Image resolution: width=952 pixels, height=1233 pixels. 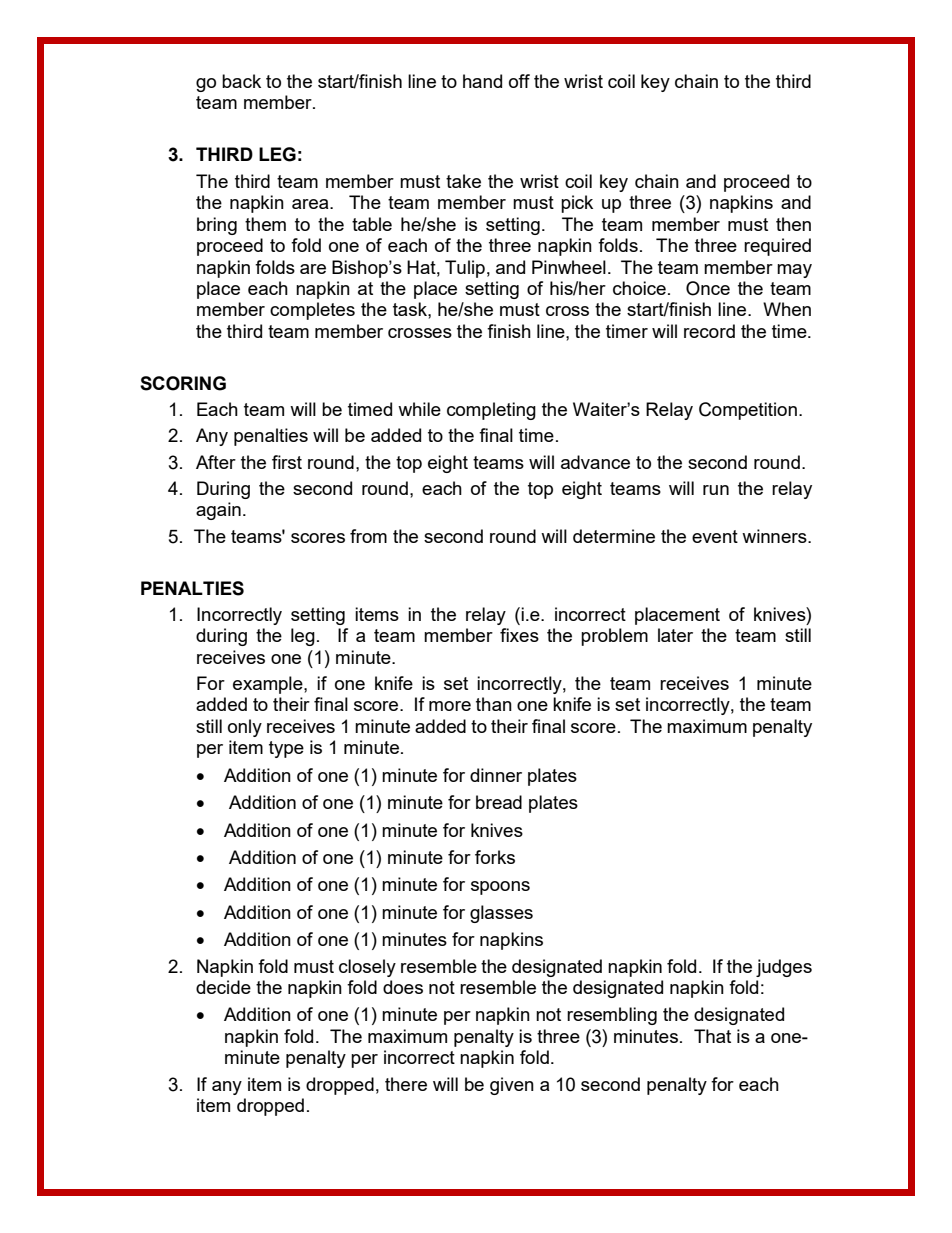 What do you see at coordinates (491, 411) in the page?
I see `completing` at bounding box center [491, 411].
